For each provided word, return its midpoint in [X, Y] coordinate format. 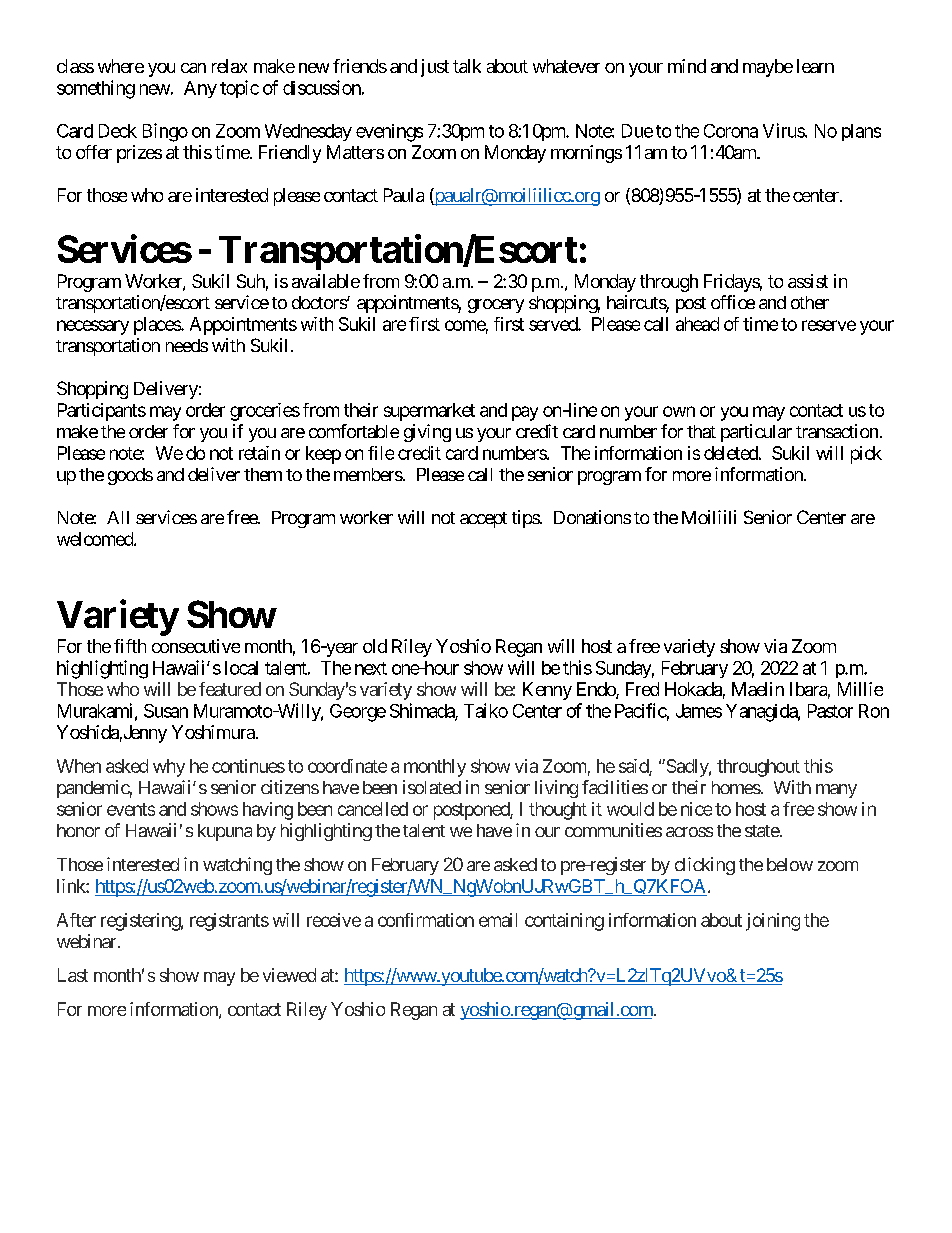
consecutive [196, 646]
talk [467, 66]
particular [756, 433]
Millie [860, 689]
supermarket [429, 412]
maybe [768, 68]
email [498, 920]
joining [773, 922]
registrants [229, 922]
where [121, 66]
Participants [102, 412]
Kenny [547, 691]
